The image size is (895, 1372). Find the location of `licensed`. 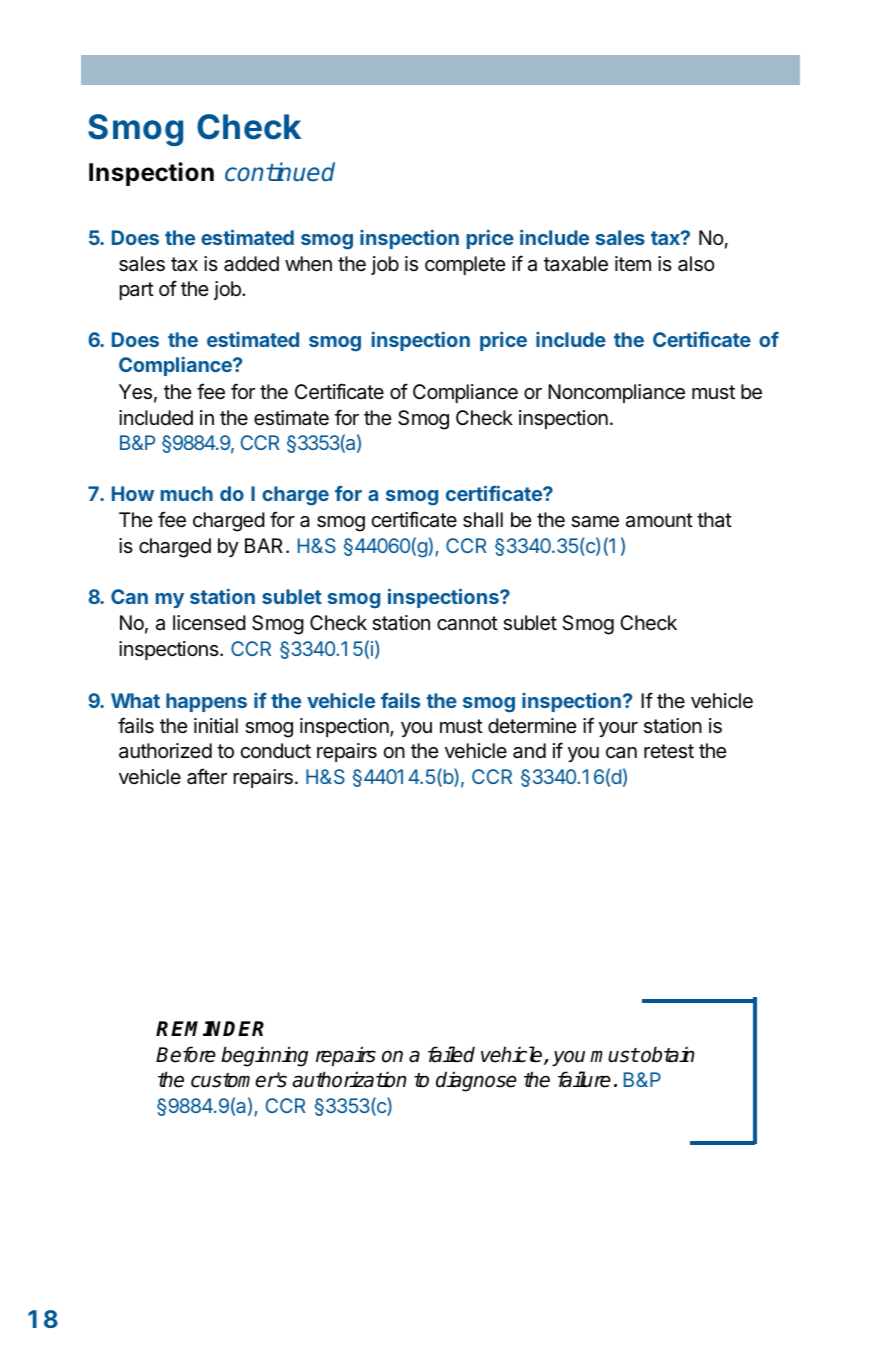

licensed is located at coordinates (209, 623).
